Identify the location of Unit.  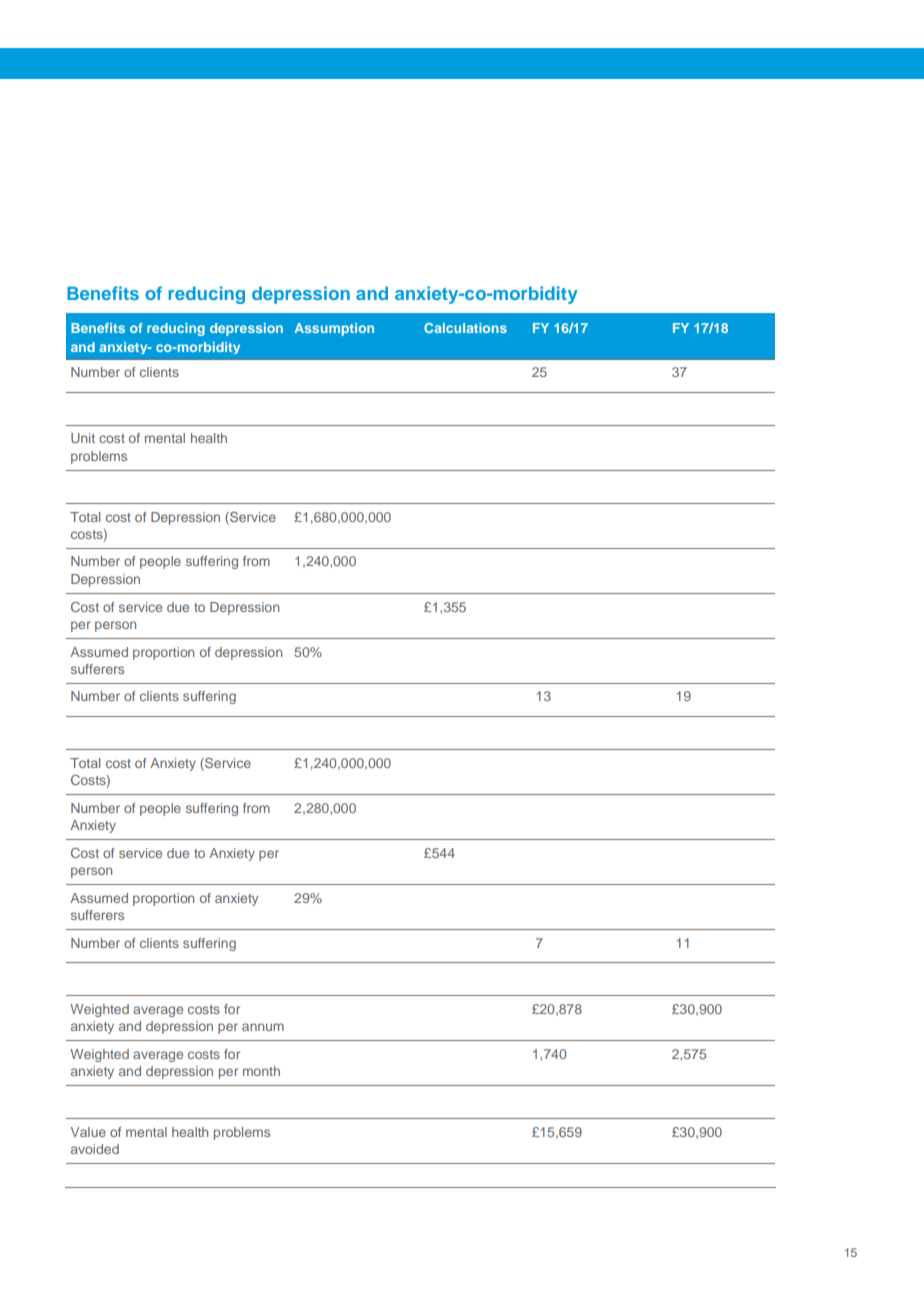
(83, 438).
